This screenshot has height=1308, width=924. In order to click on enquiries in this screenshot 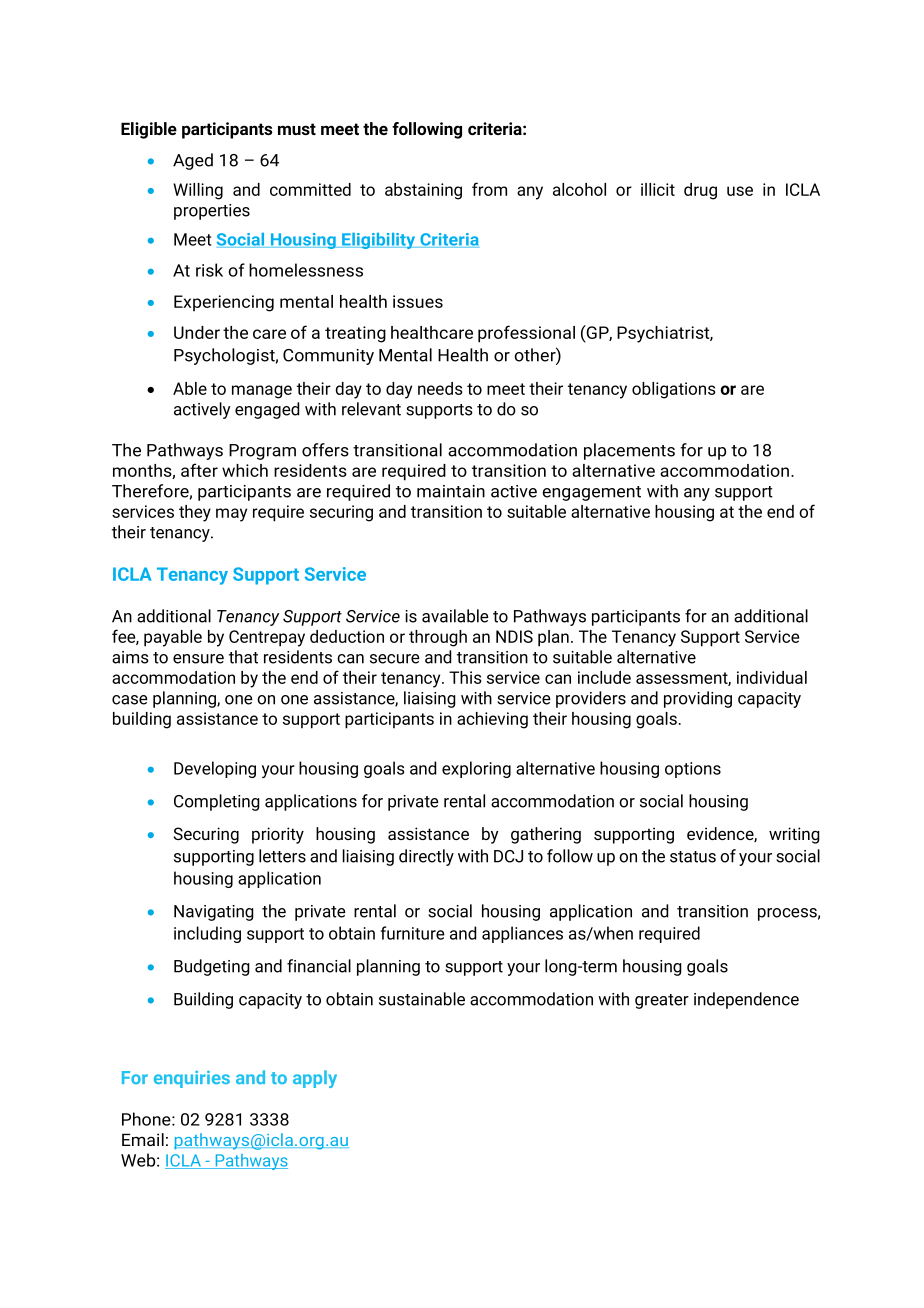, I will do `click(192, 1079)`.
